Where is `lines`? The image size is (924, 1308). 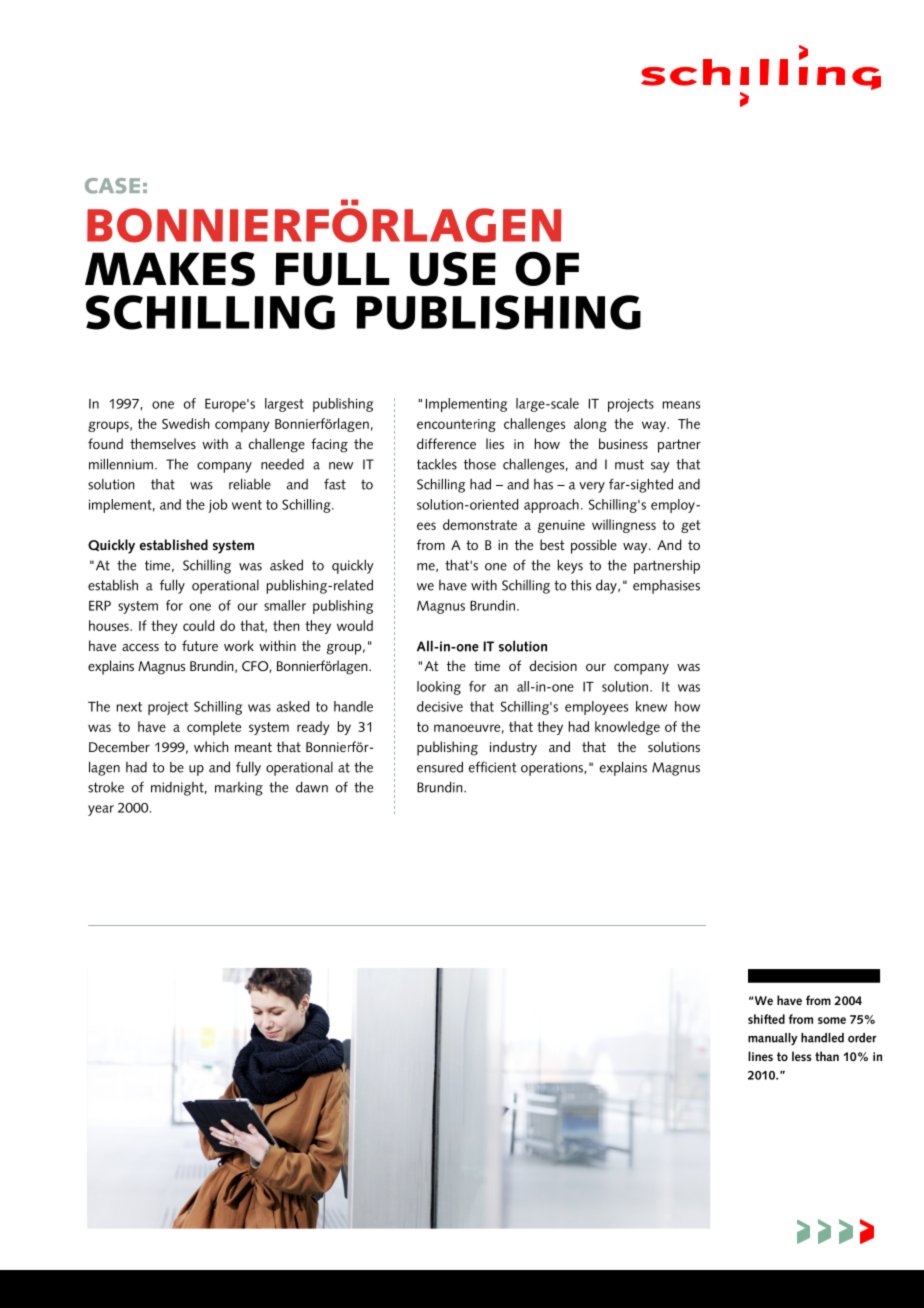 lines is located at coordinates (760, 1056).
